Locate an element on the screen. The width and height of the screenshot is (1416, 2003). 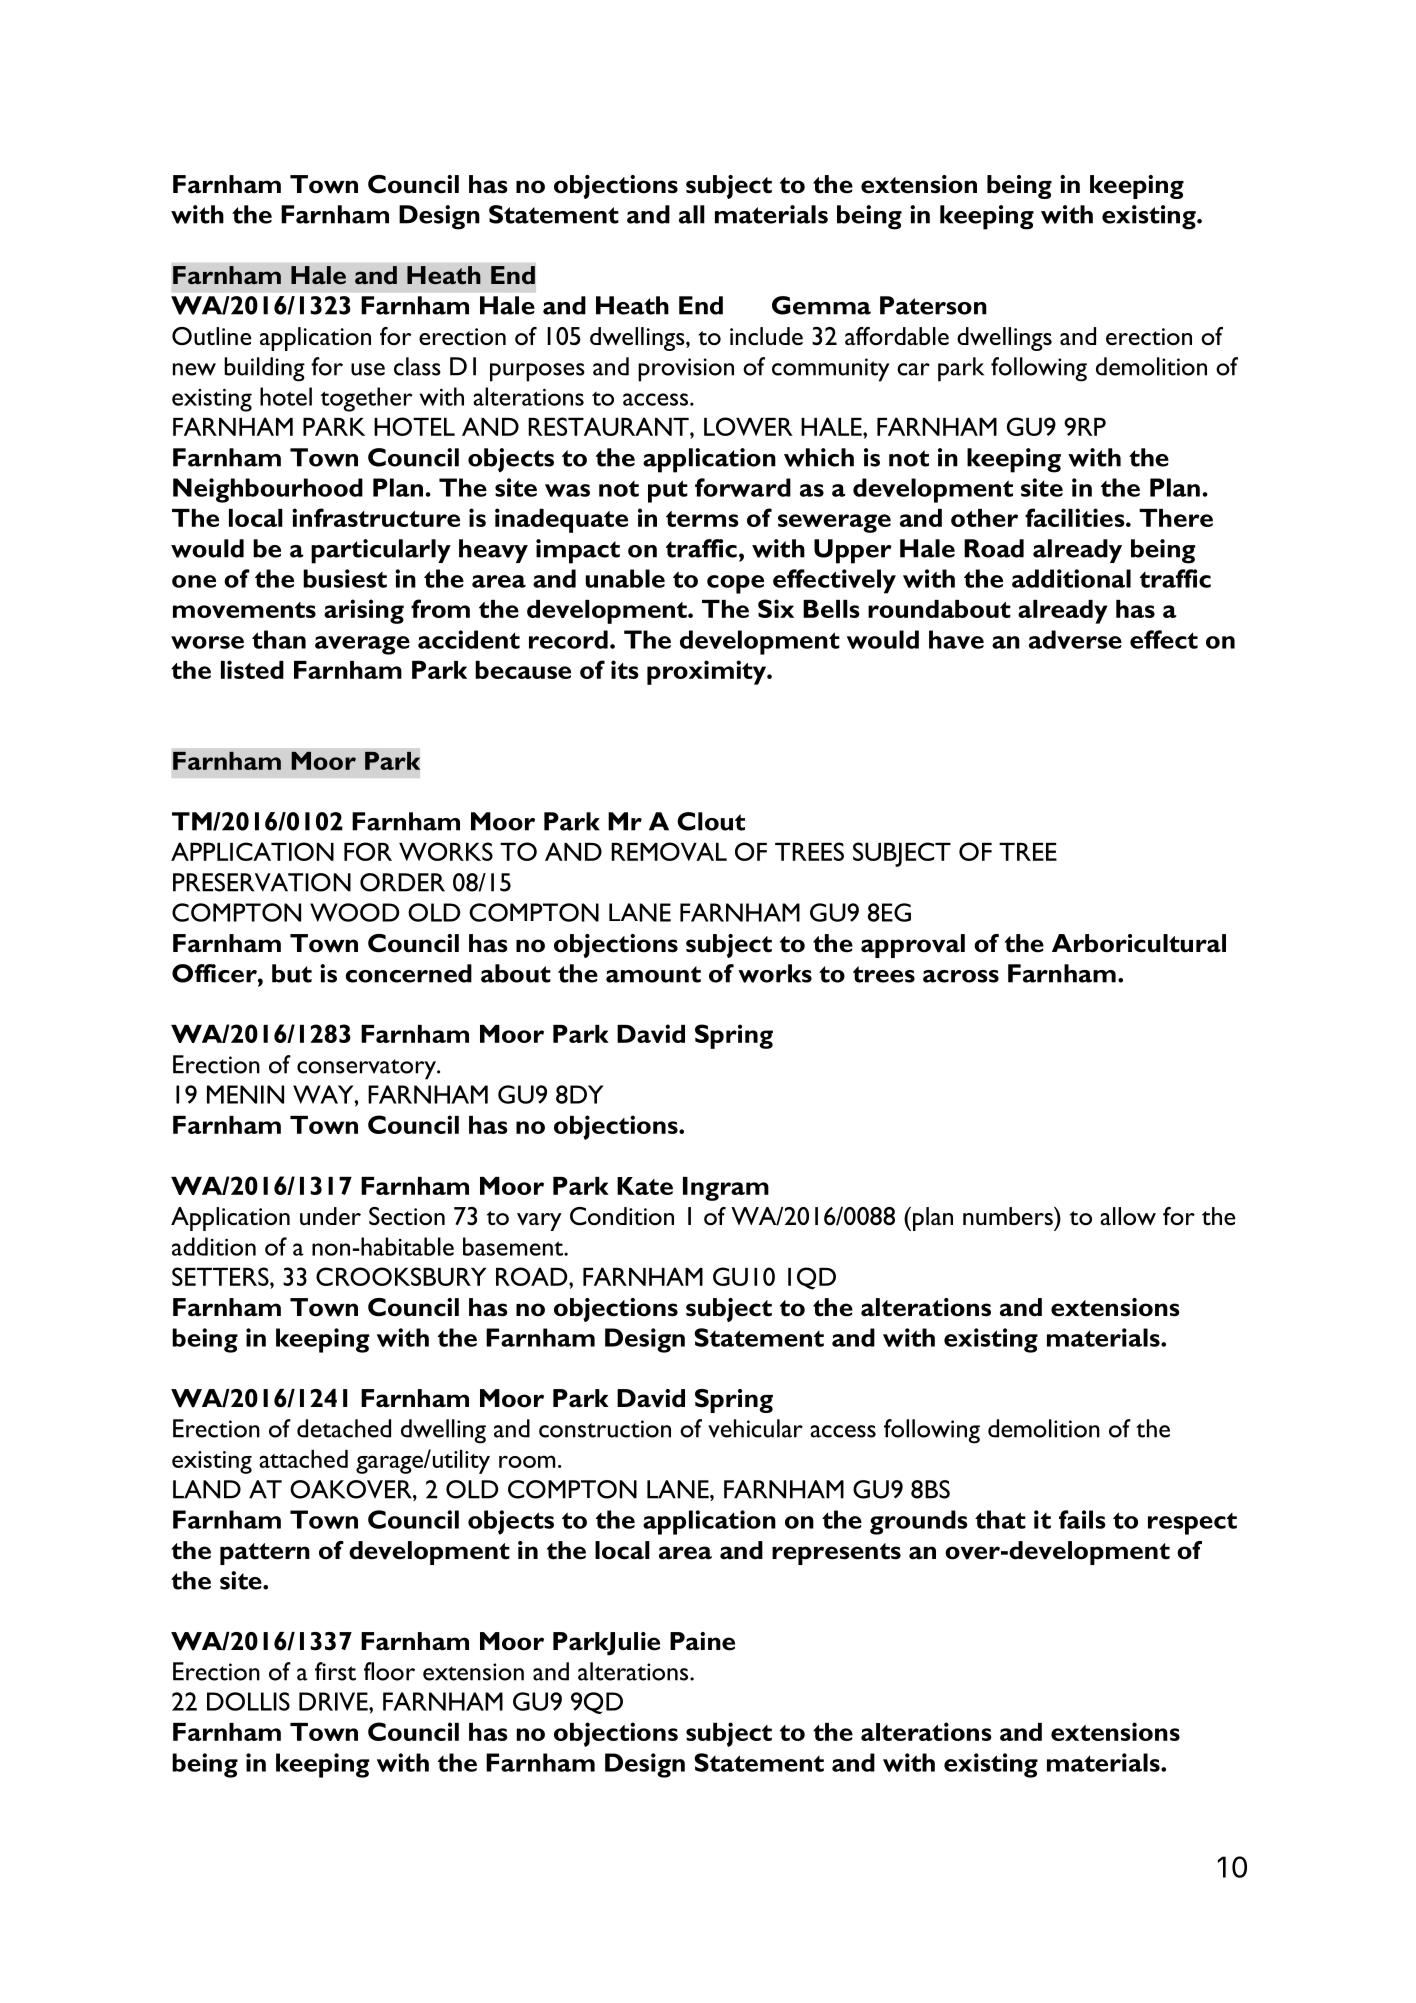
first is located at coordinates (335, 1671).
